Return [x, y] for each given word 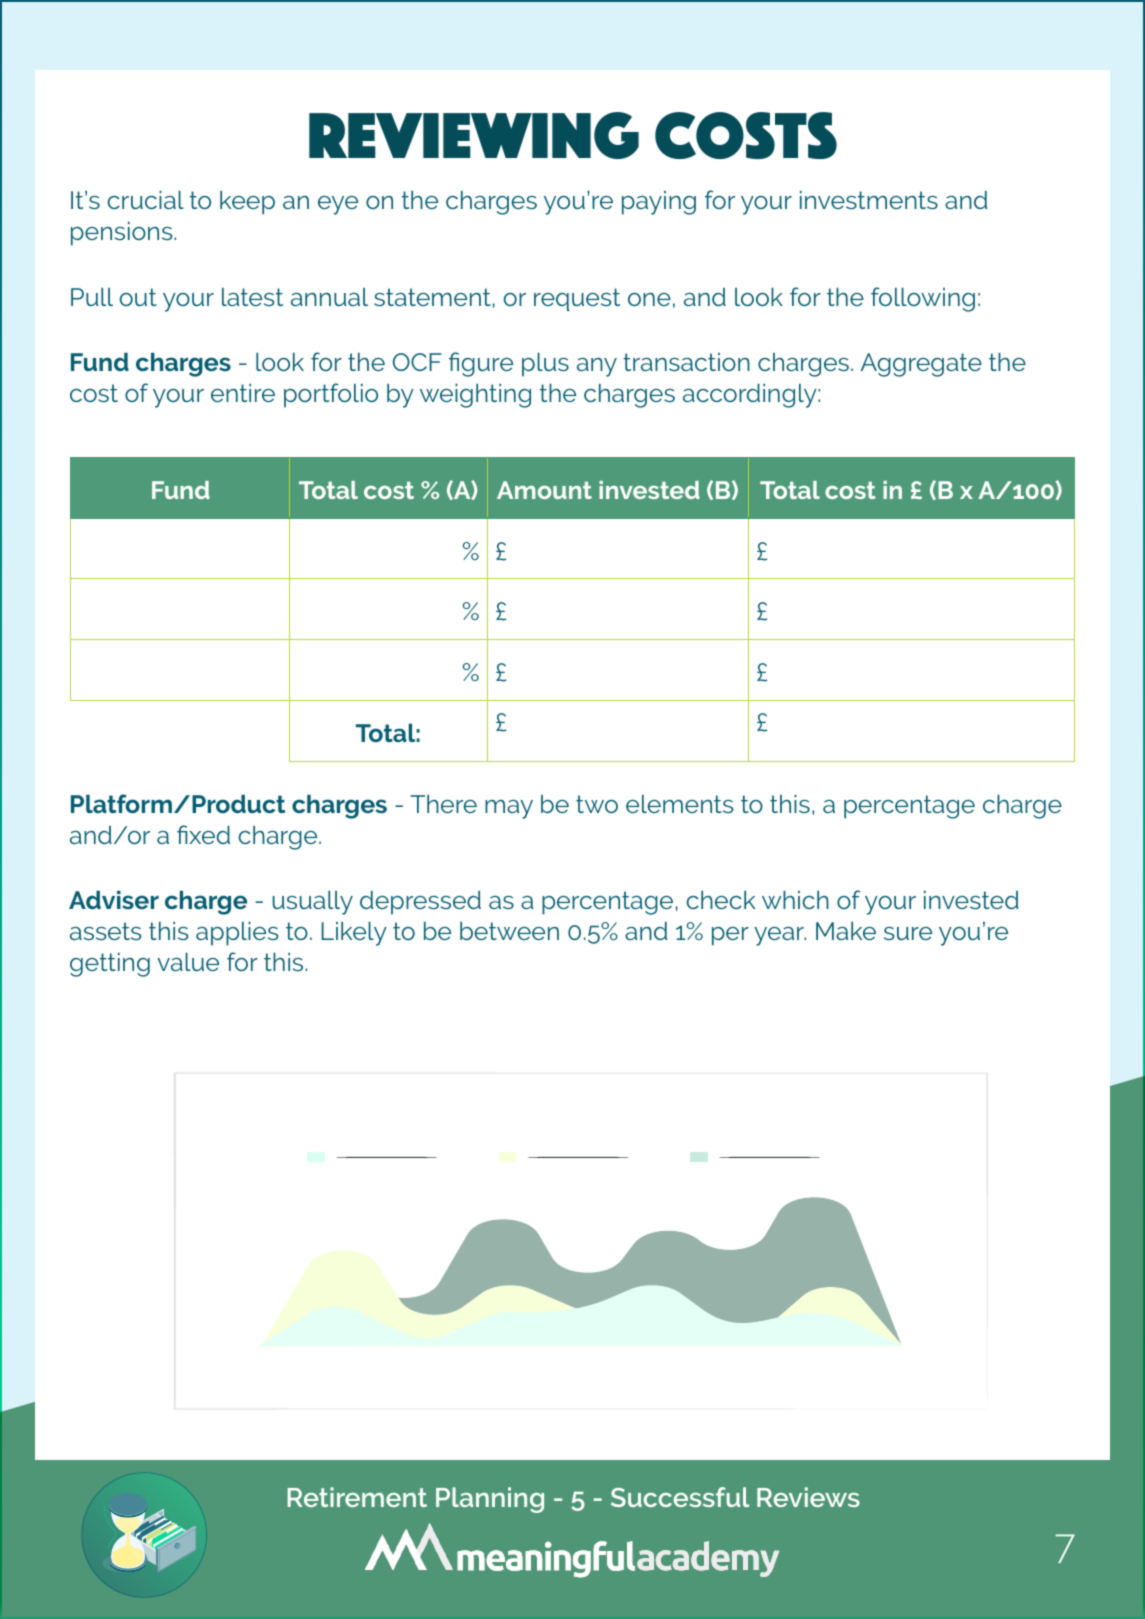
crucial [145, 200]
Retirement [357, 1497]
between [509, 931]
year [780, 936]
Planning [490, 1500]
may [509, 809]
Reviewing [474, 135]
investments [869, 200]
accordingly [751, 396]
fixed [203, 834]
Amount [544, 490]
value [188, 962]
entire [243, 393]
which [795, 900]
